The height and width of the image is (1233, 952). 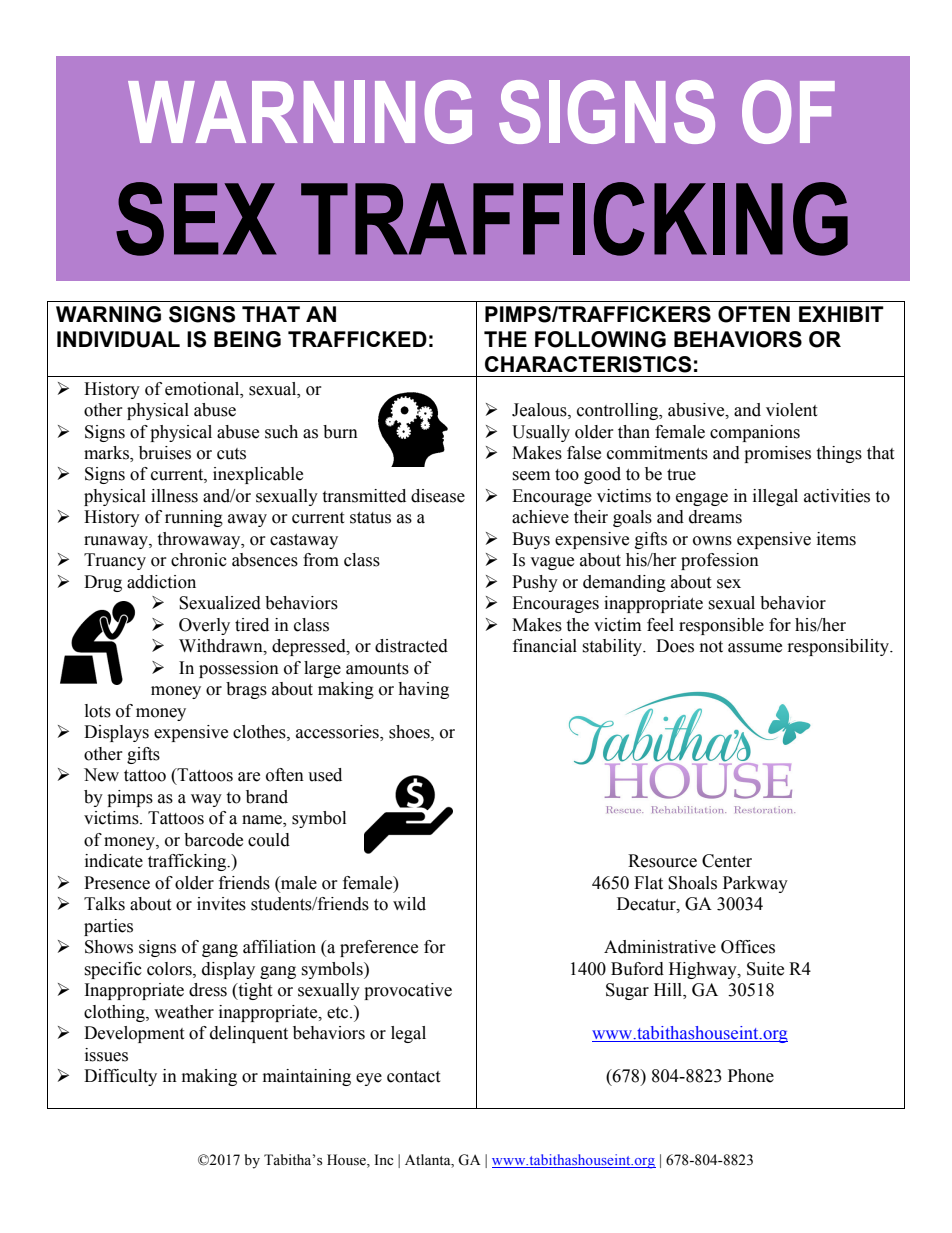 I want to click on running, so click(x=194, y=518).
